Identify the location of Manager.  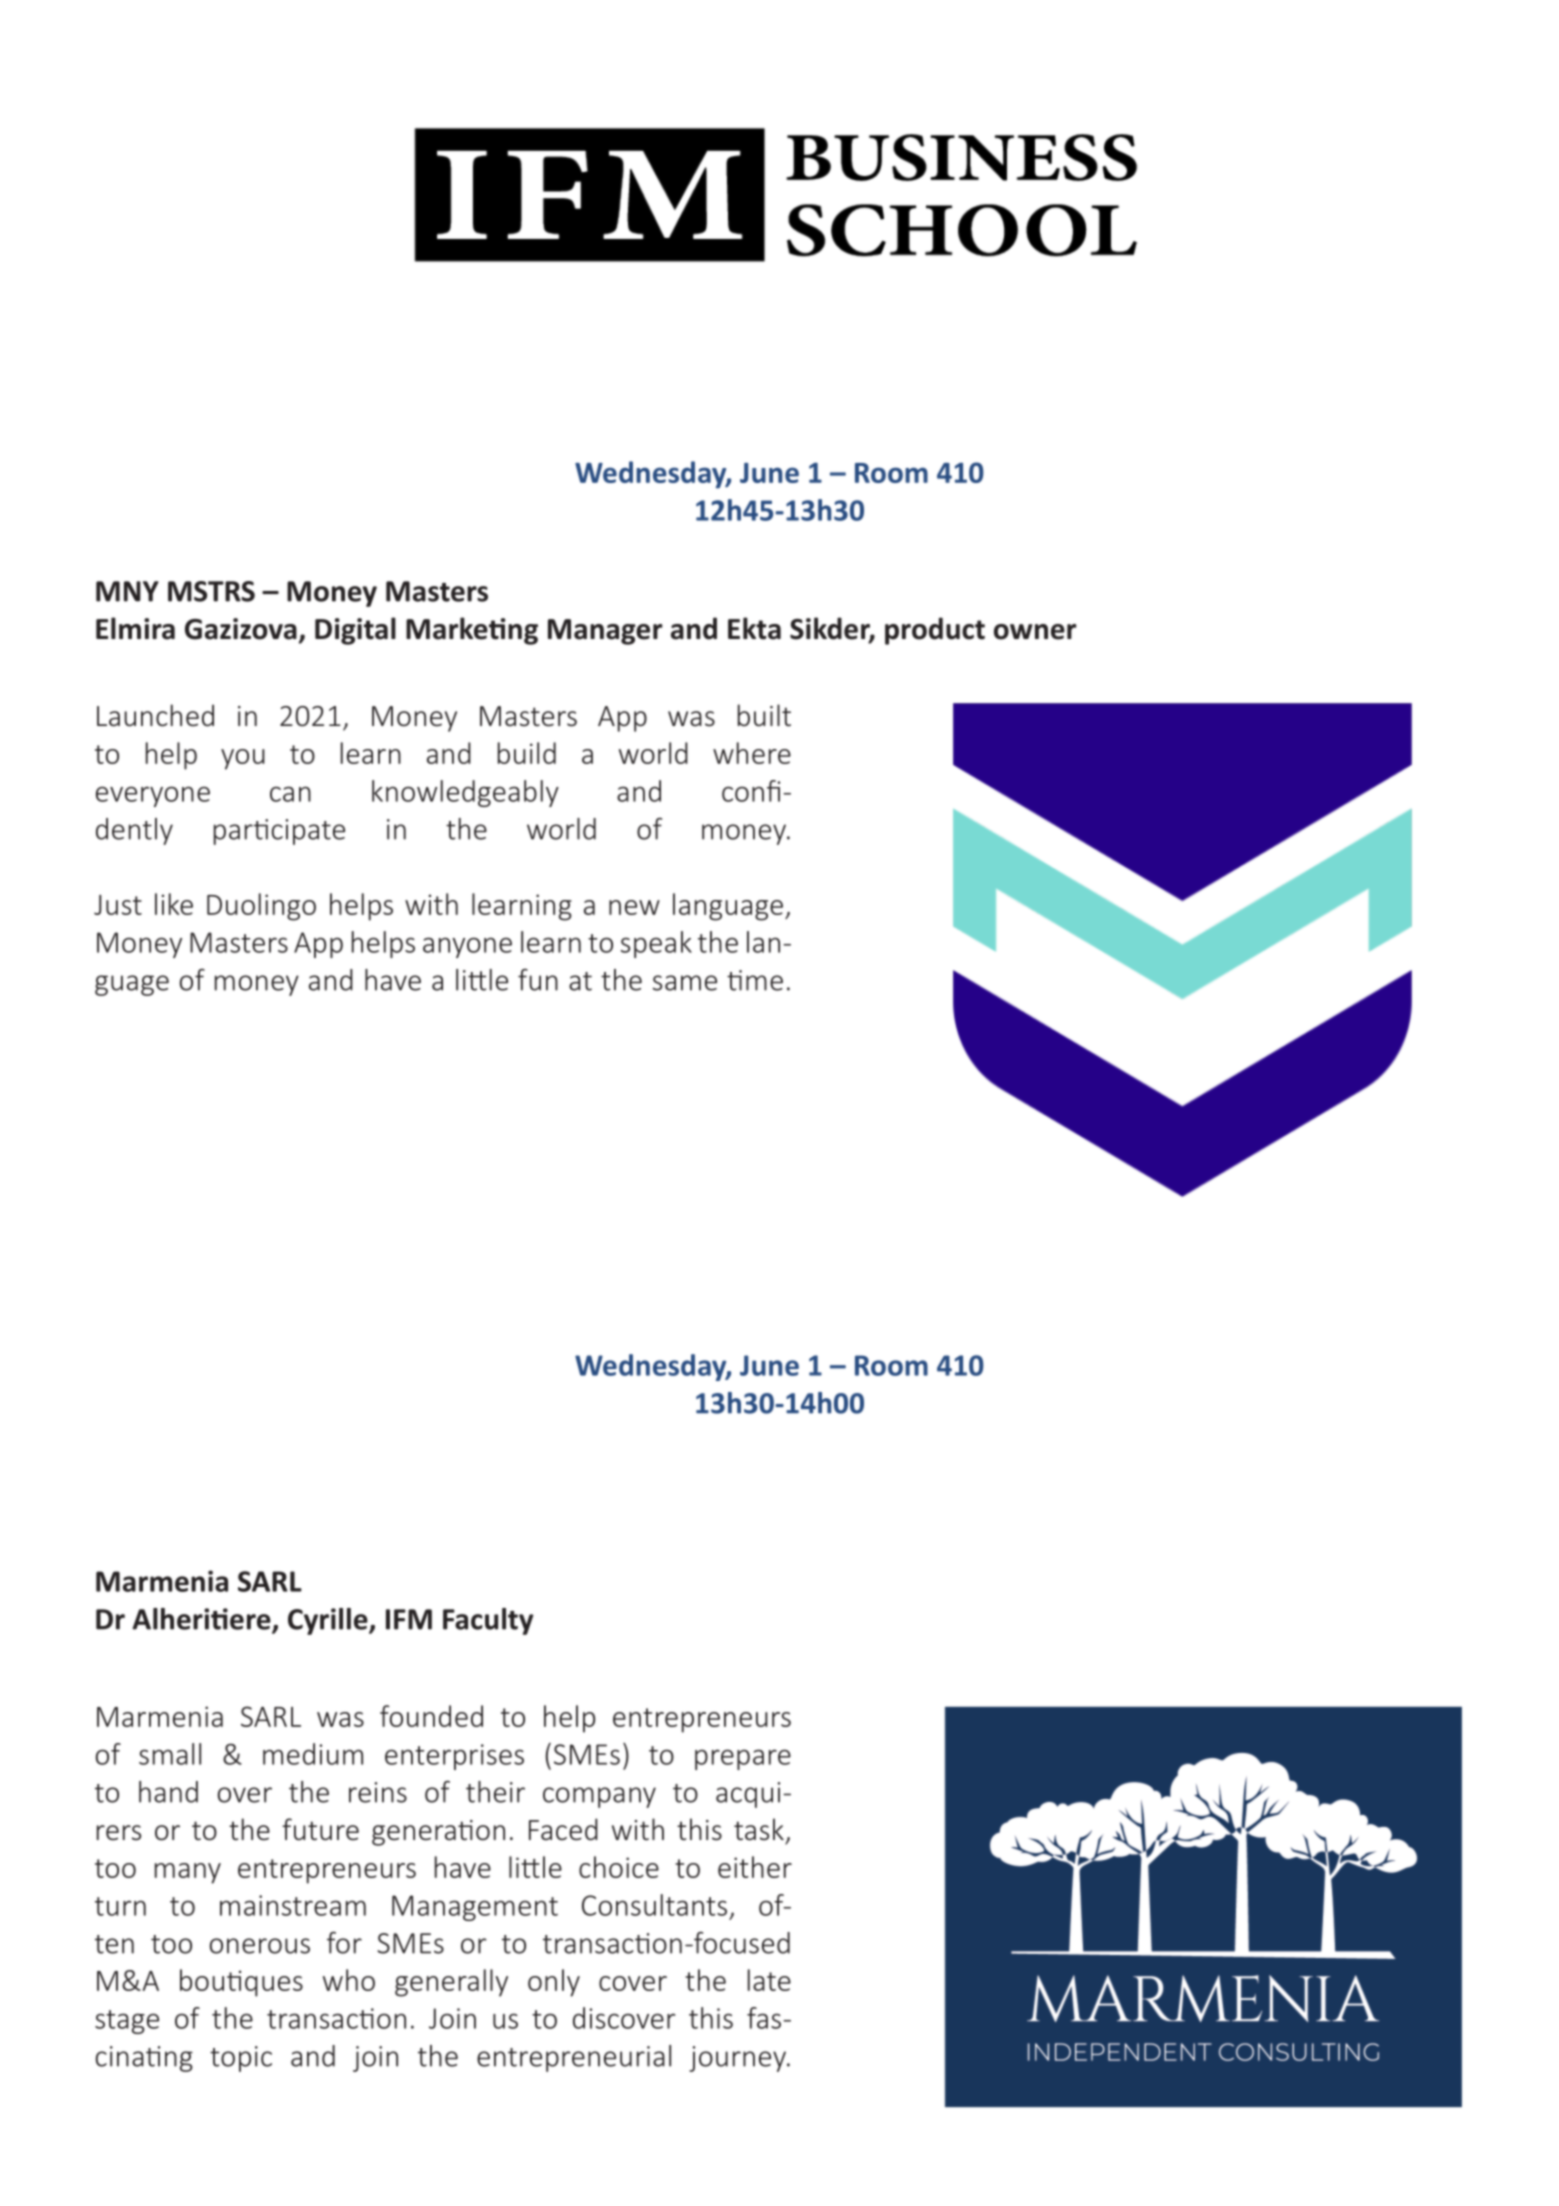
(605, 632).
